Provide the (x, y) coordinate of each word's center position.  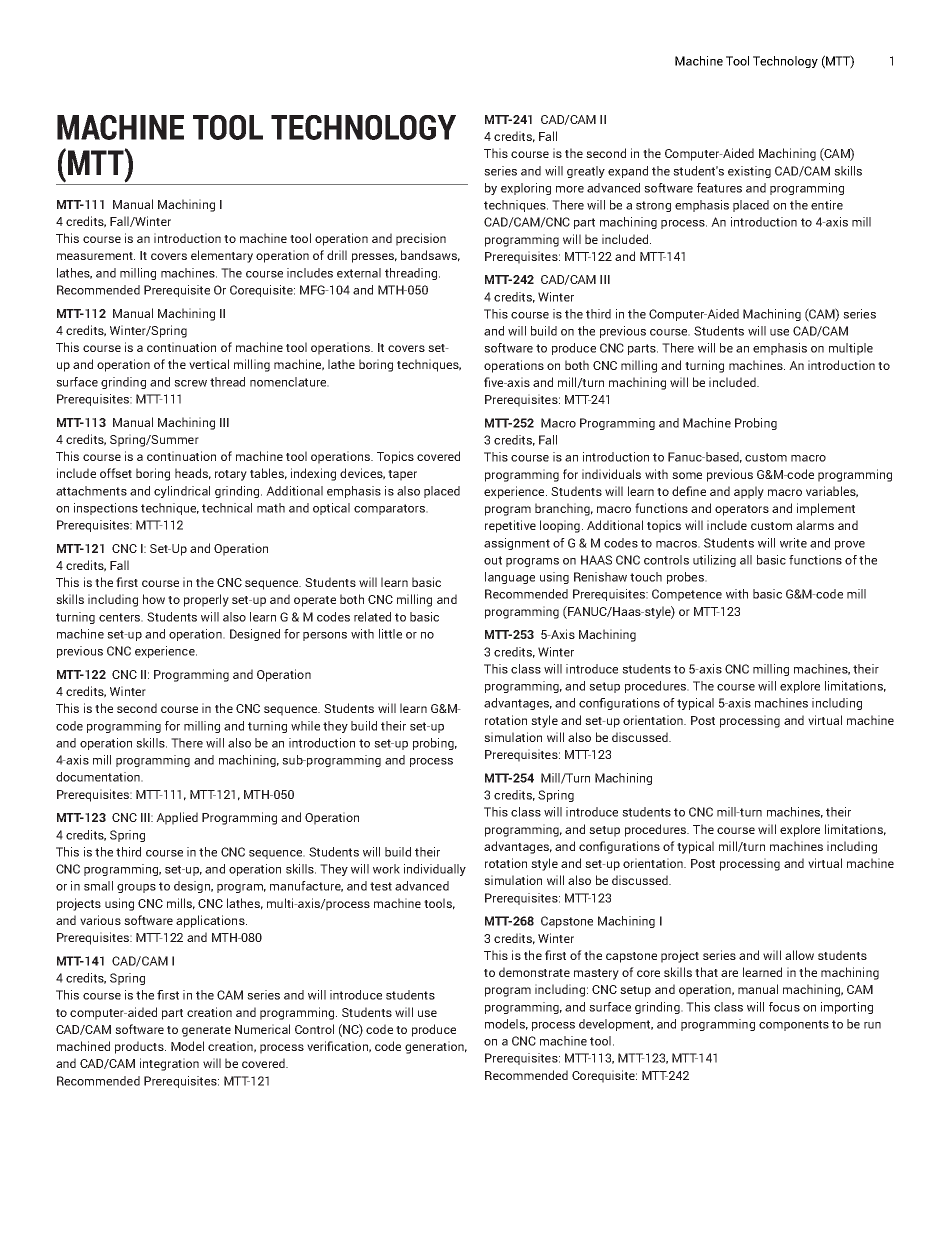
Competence (687, 595)
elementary (222, 256)
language (510, 578)
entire (827, 205)
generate (206, 1031)
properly (206, 600)
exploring (526, 189)
